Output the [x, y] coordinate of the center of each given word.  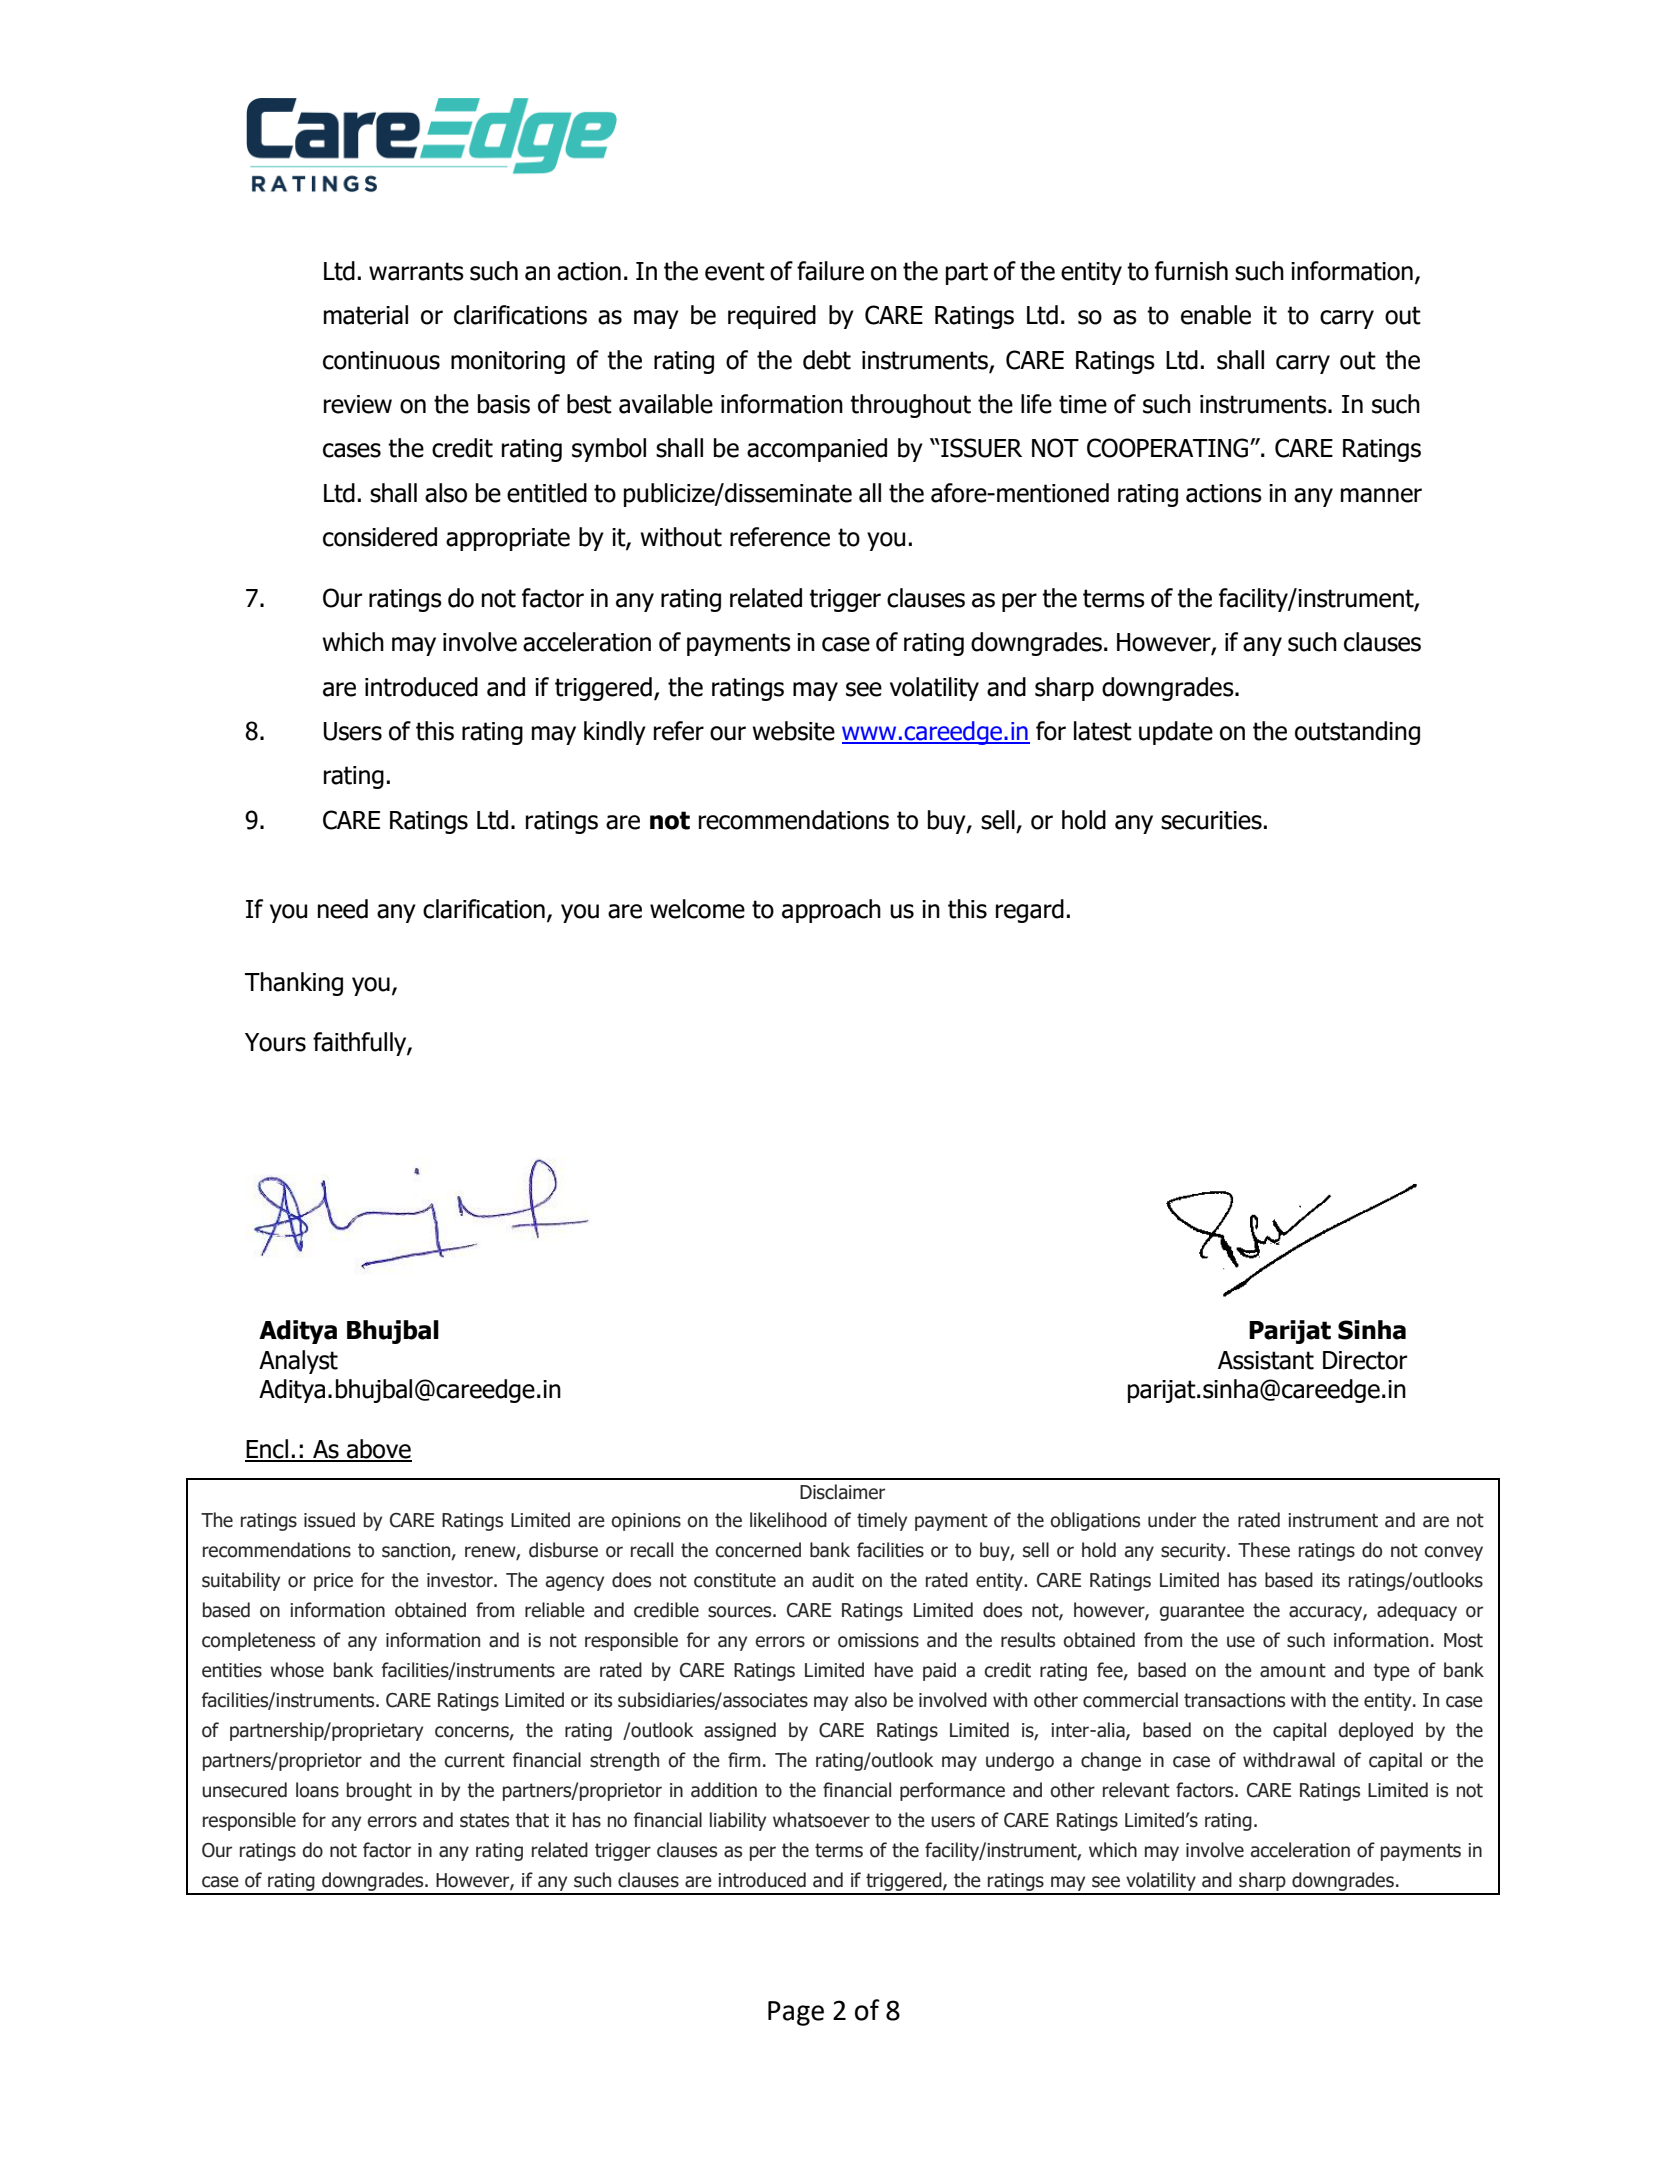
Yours [275, 1042]
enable [1216, 315]
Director [1365, 1360]
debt [827, 360]
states [484, 1820]
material [366, 315]
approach [831, 911]
